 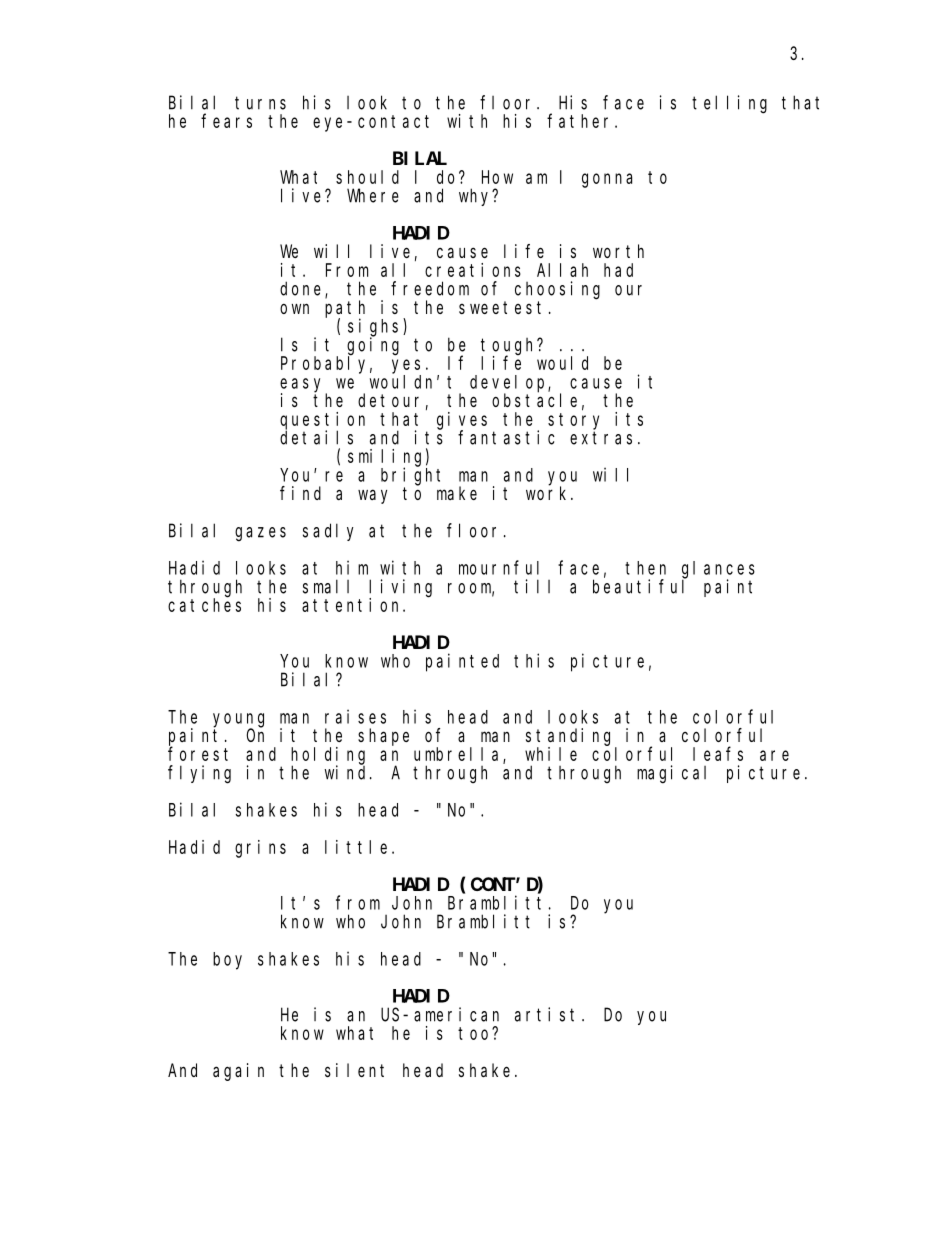 I want to click on beautiful, so click(x=639, y=586).
